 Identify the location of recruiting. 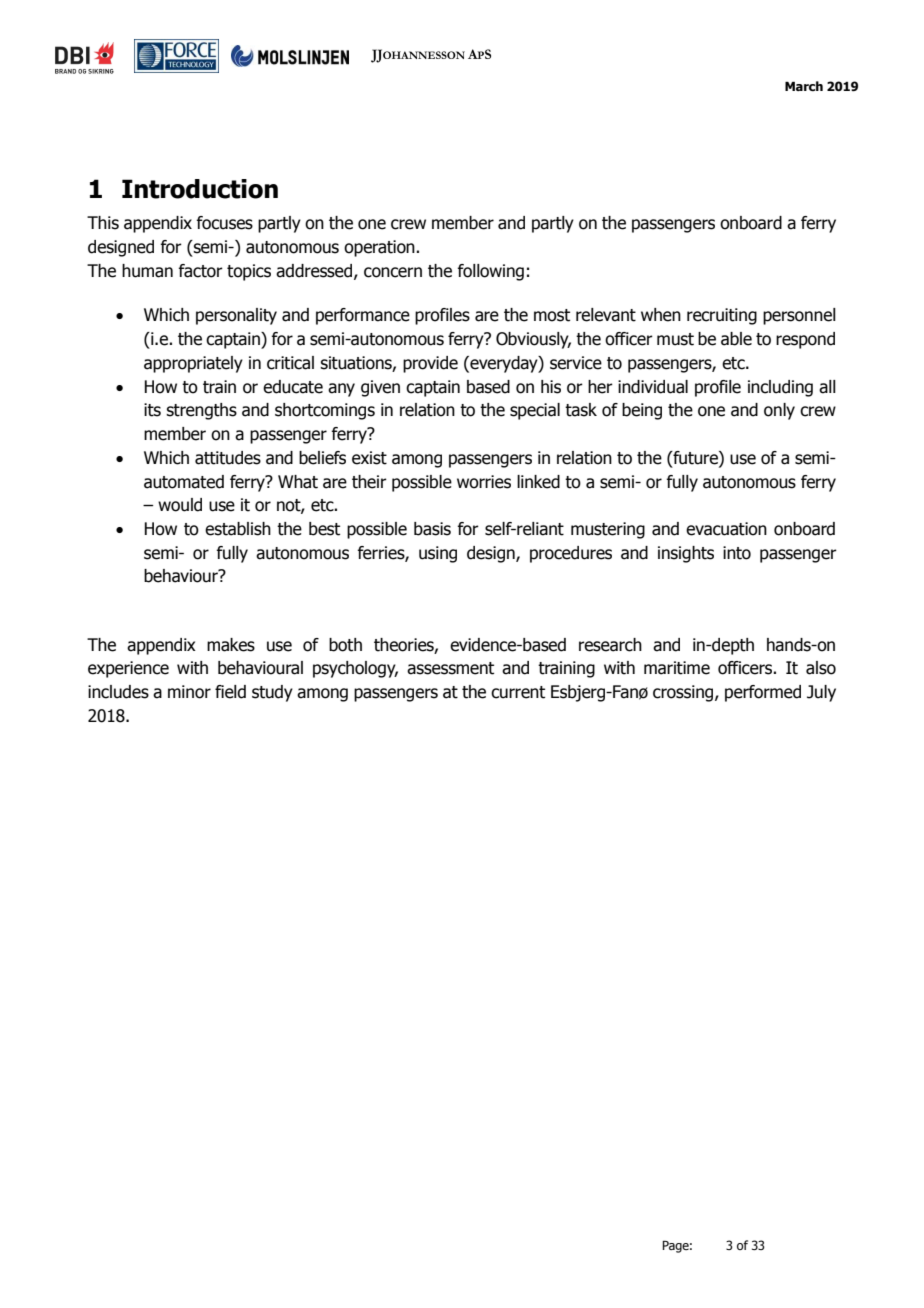
(722, 316).
